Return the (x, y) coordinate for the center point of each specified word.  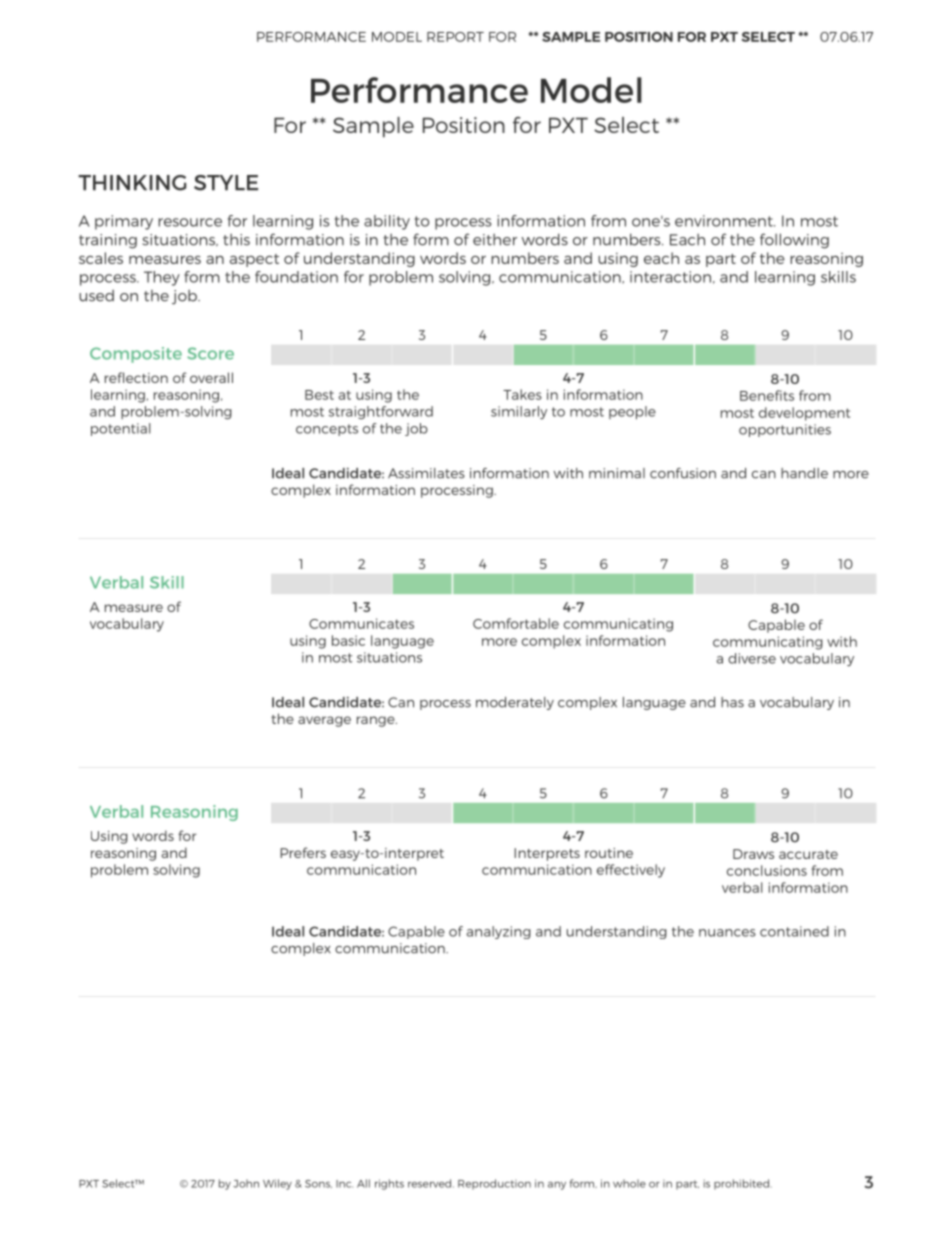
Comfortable (516, 623)
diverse (752, 658)
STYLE (226, 183)
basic (348, 640)
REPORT (455, 37)
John (246, 1183)
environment (725, 221)
